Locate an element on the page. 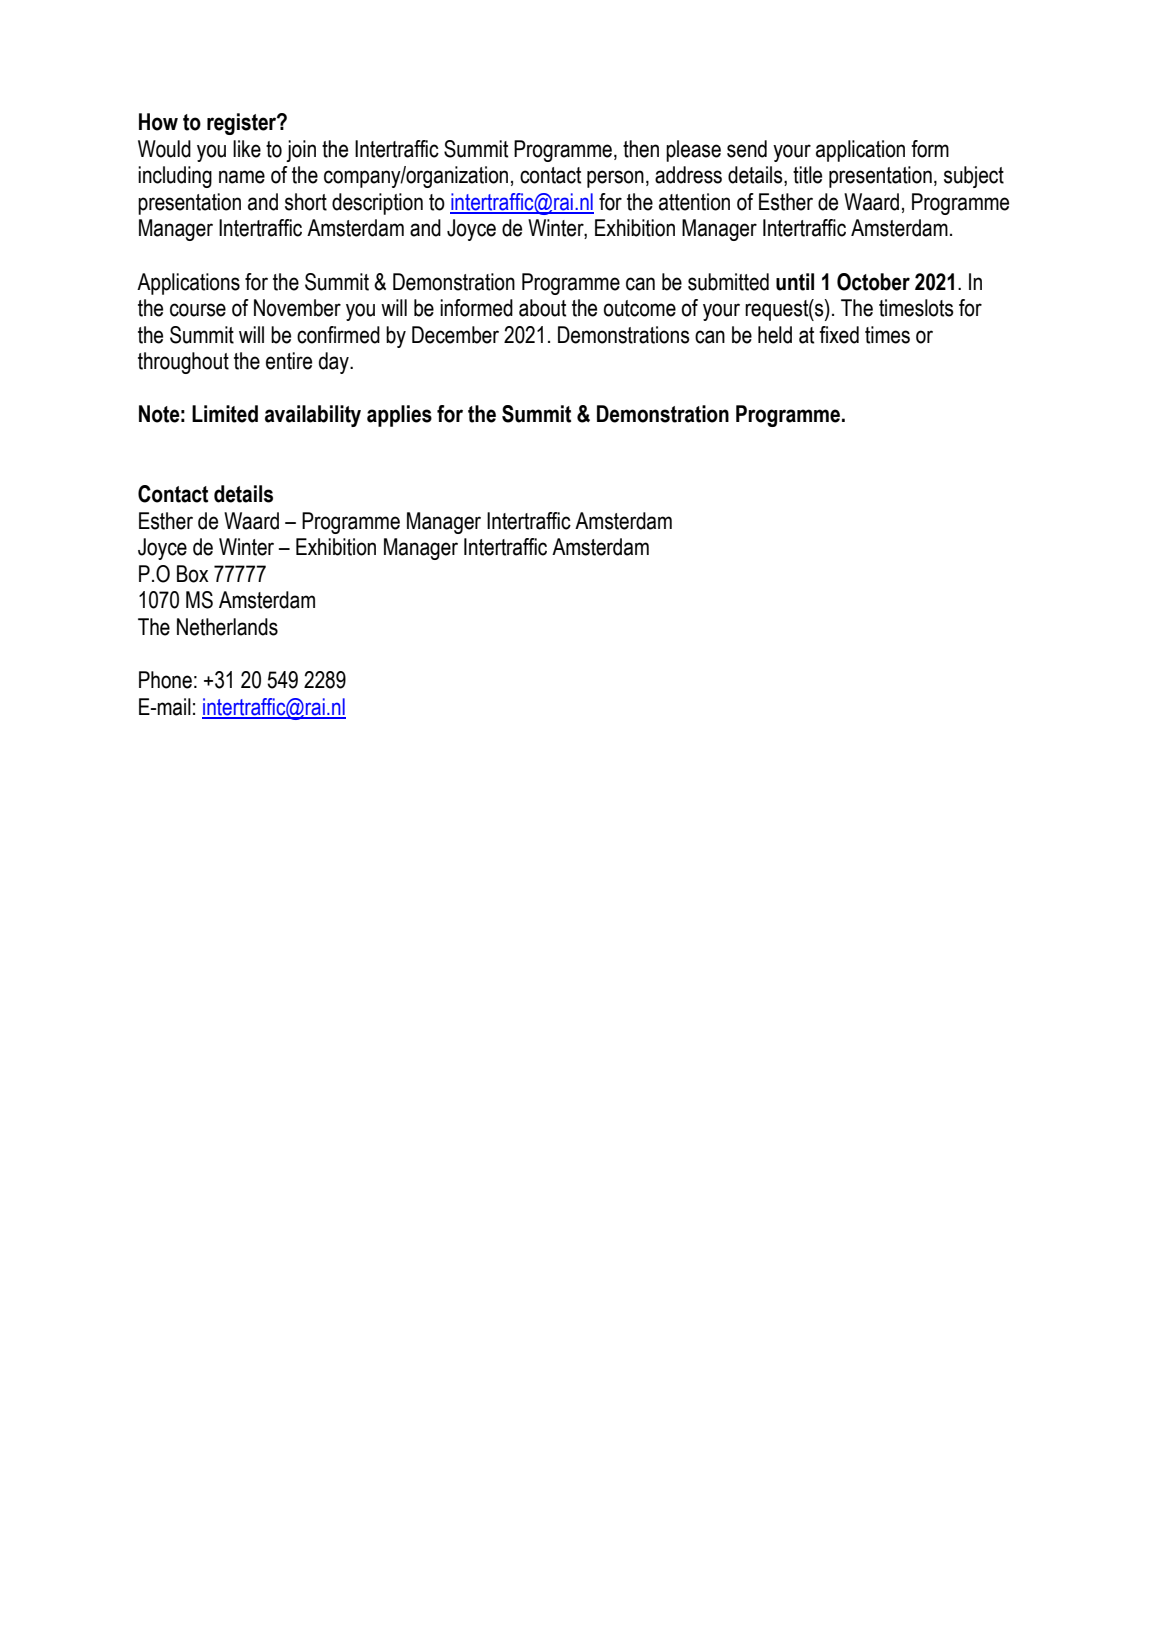 Image resolution: width=1149 pixels, height=1625 pixels. like is located at coordinates (247, 149).
